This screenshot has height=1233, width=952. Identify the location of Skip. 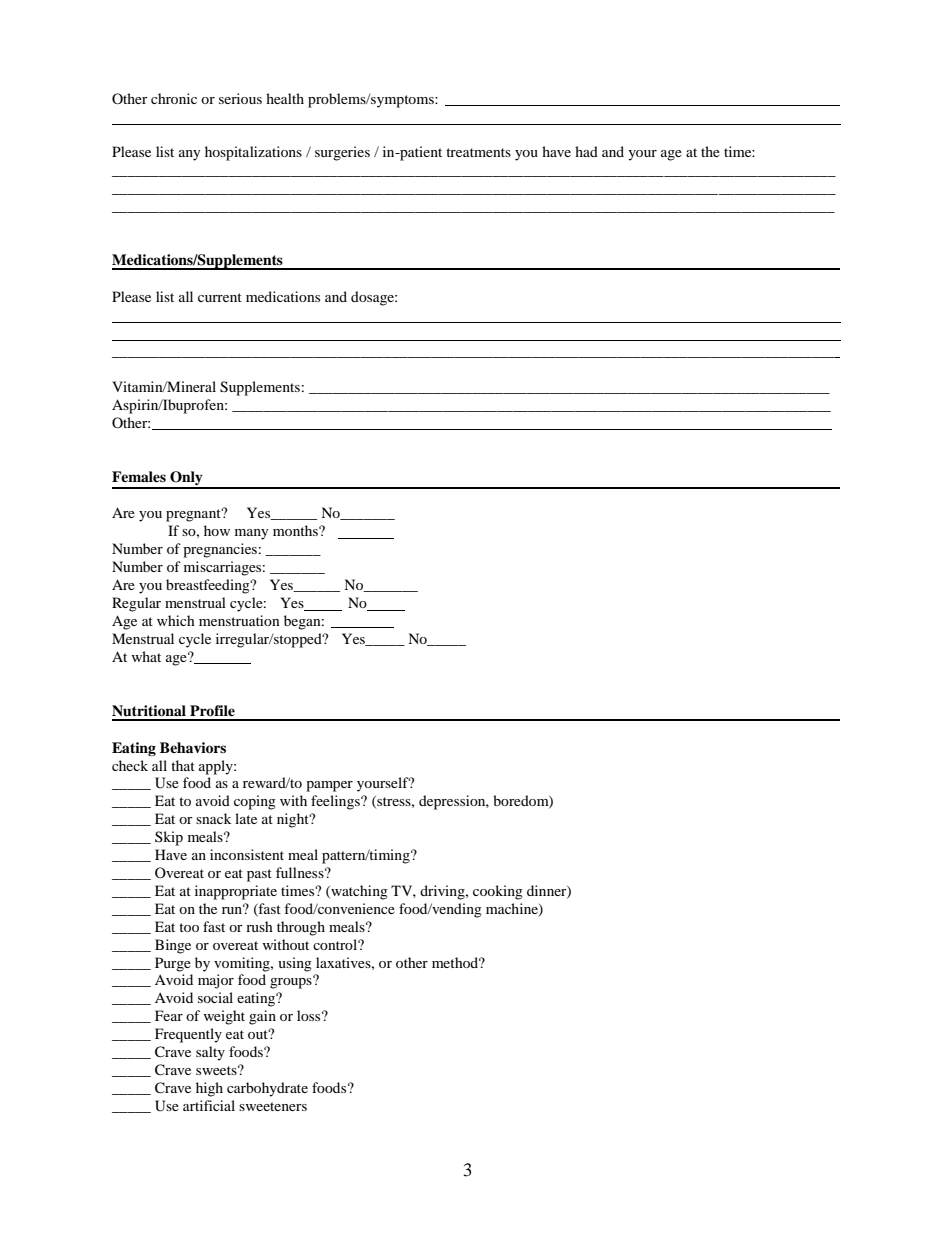
(169, 838).
